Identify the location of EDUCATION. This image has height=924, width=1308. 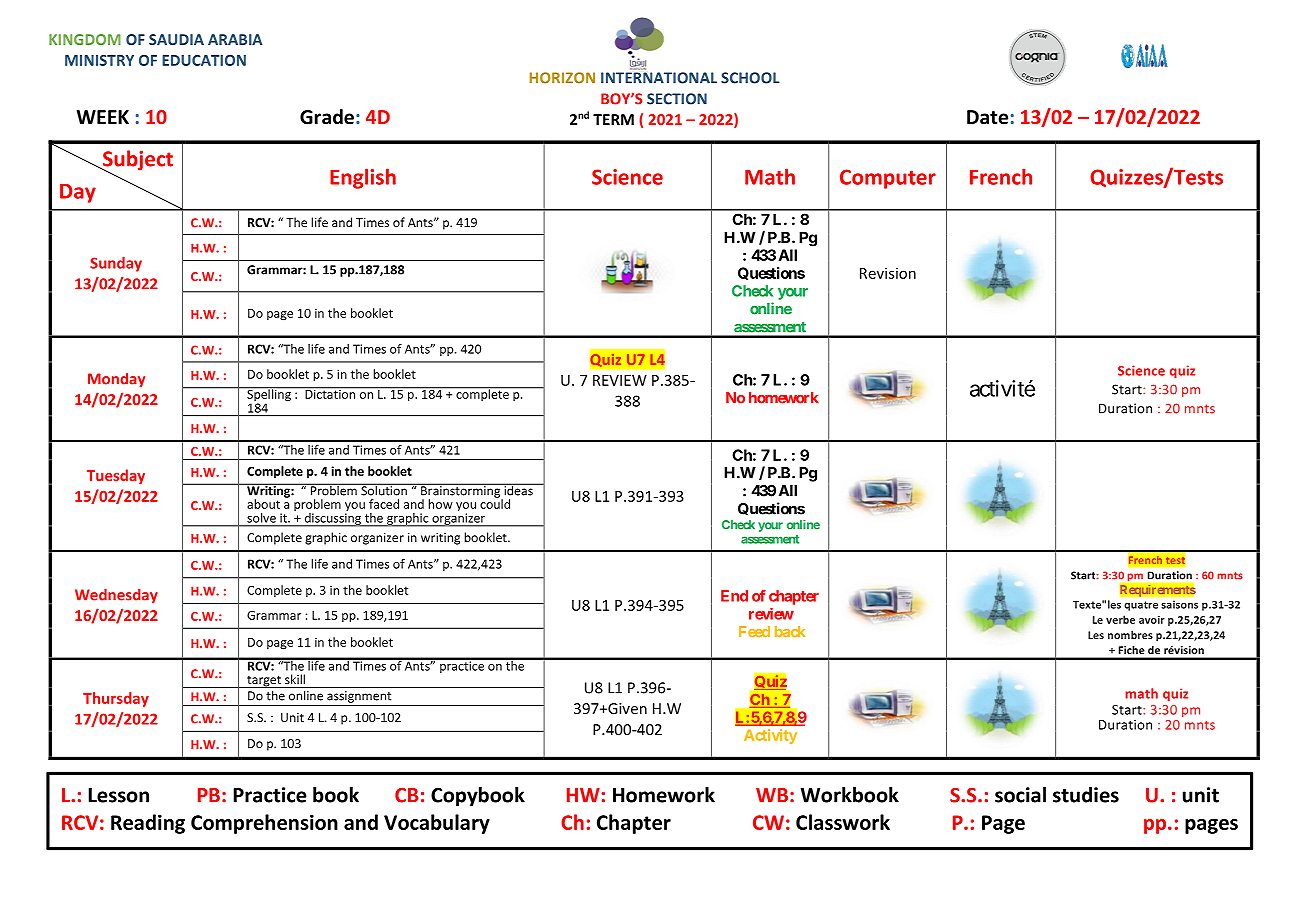
(204, 60).
